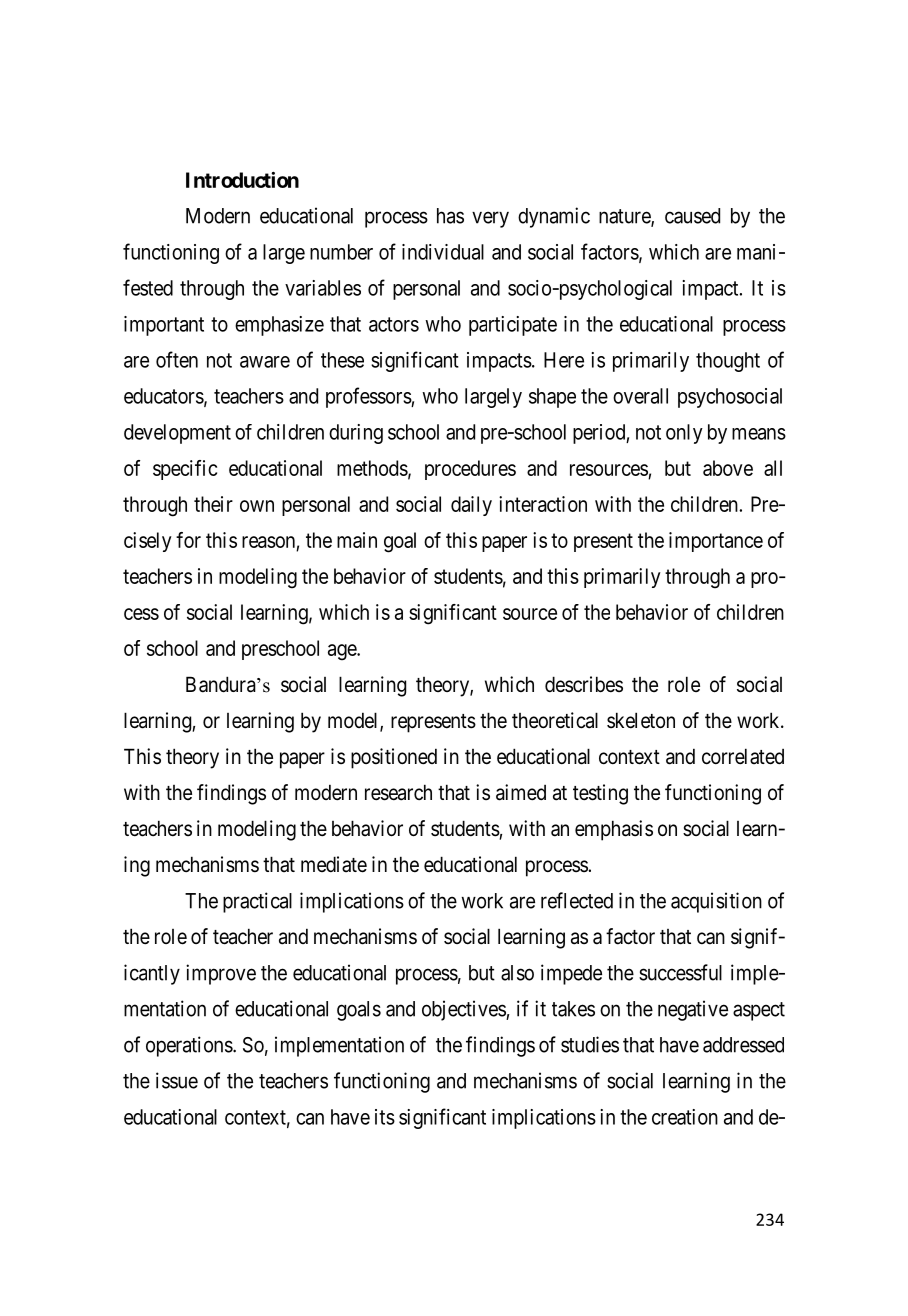 The height and width of the screenshot is (1316, 908). I want to click on caused, so click(692, 216).
